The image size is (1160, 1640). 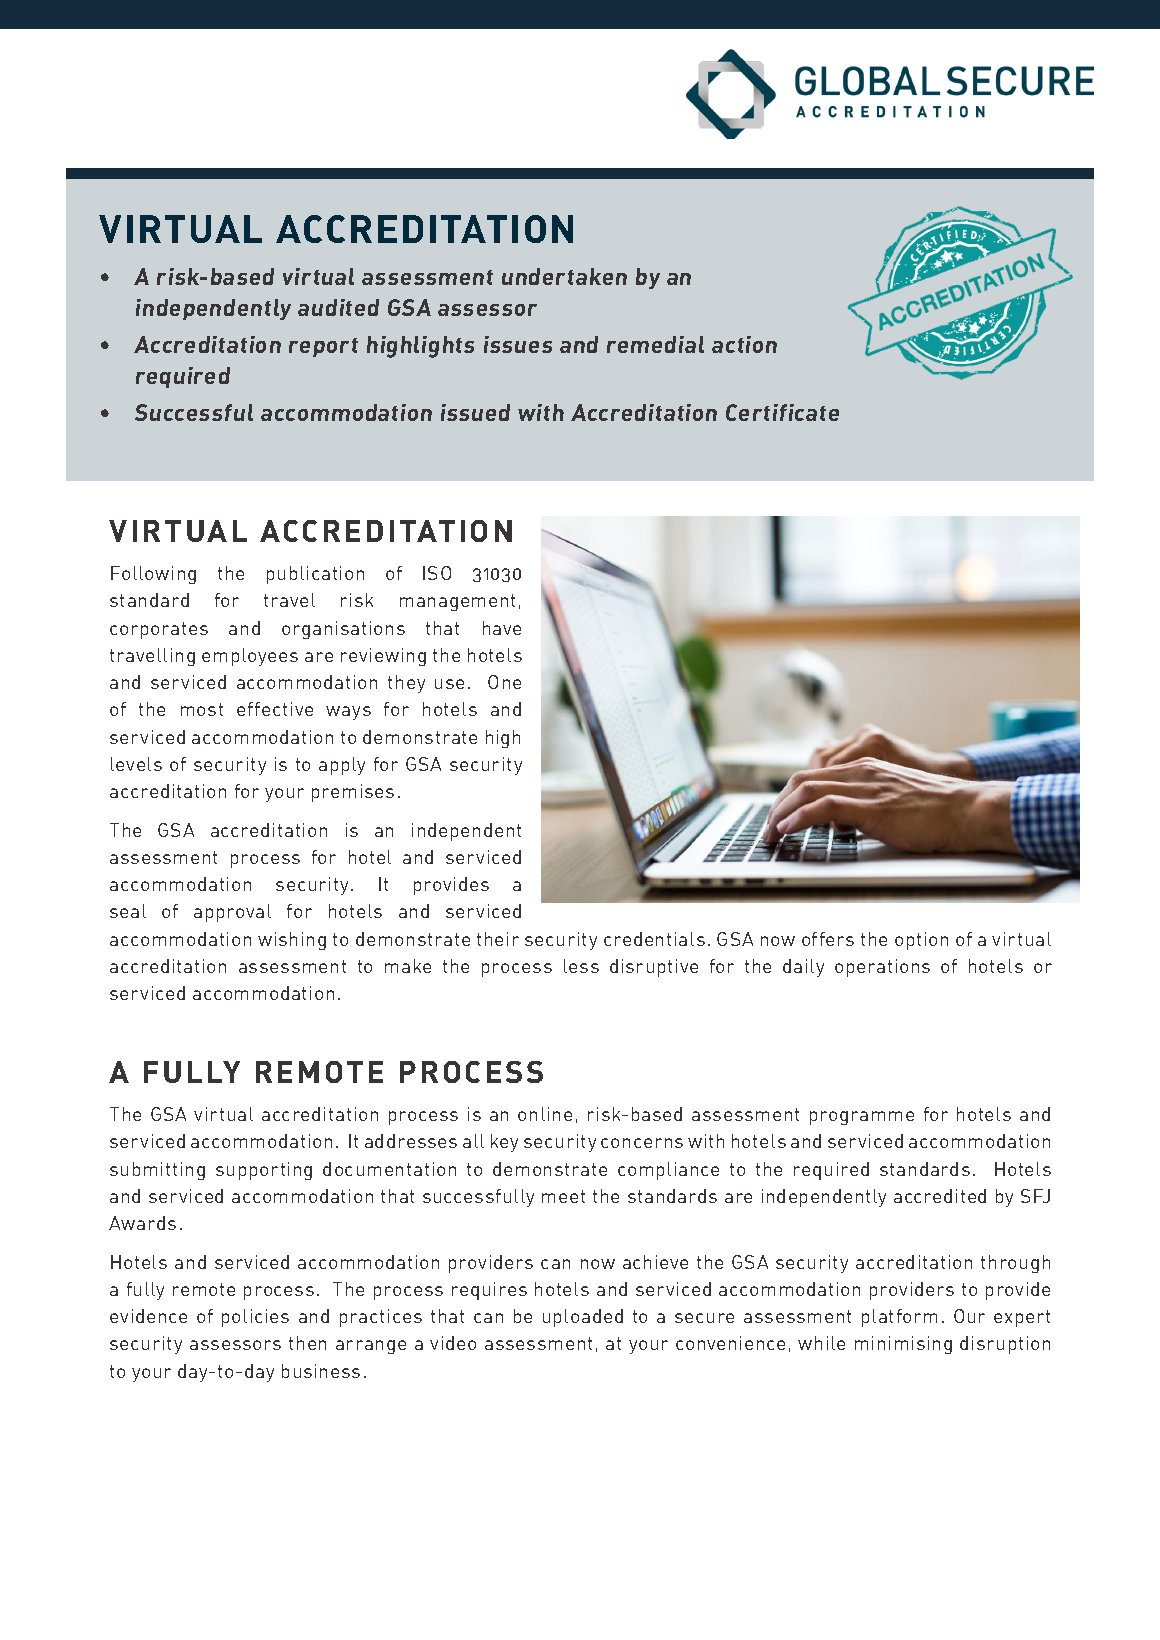 I want to click on policies, so click(x=255, y=1318).
